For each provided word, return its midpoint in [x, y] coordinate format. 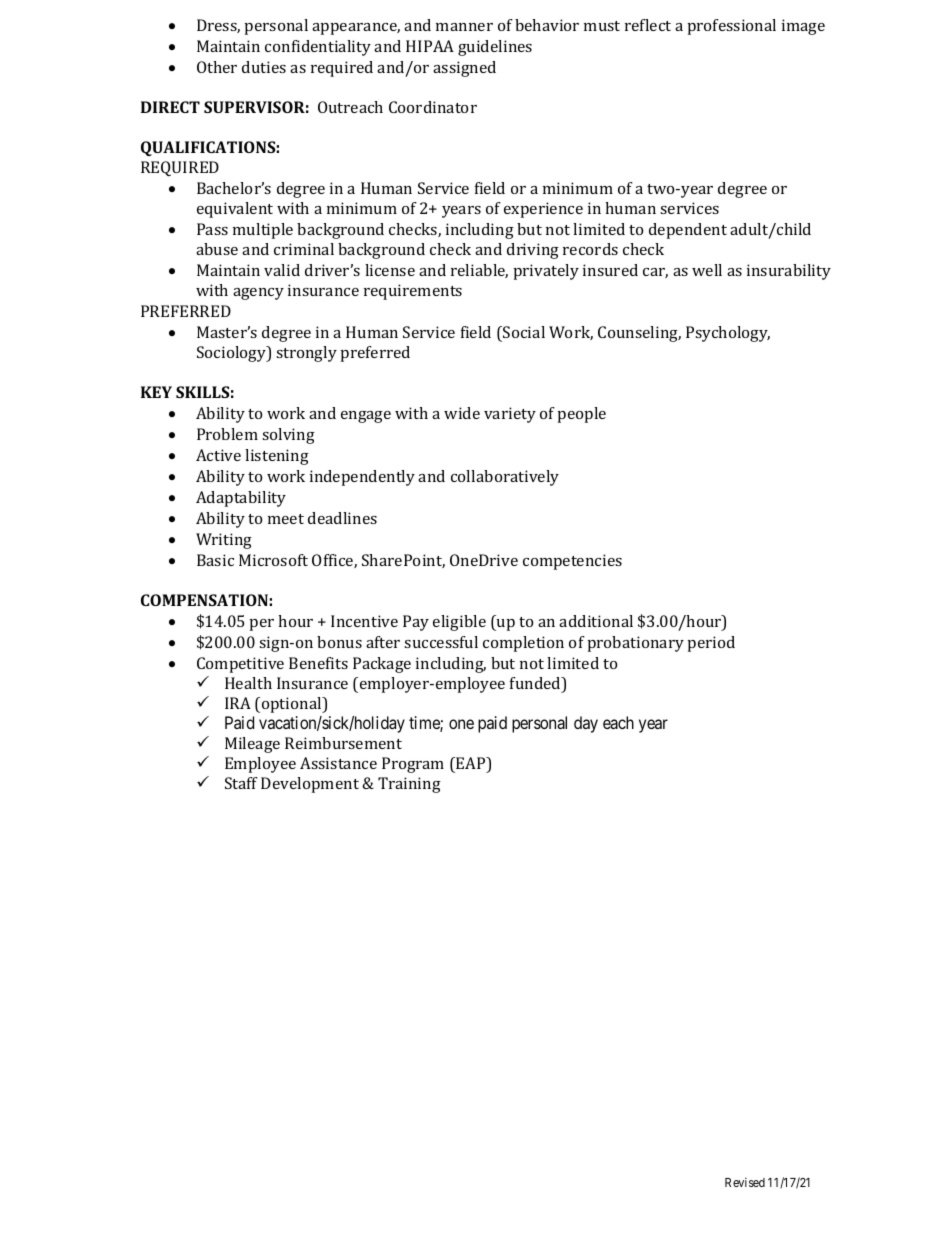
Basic [215, 560]
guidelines [495, 48]
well [707, 270]
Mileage [252, 745]
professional [732, 27]
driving [533, 251]
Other [217, 67]
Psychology [728, 334]
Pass [212, 229]
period [711, 644]
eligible [459, 623]
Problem [227, 434]
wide [462, 413]
